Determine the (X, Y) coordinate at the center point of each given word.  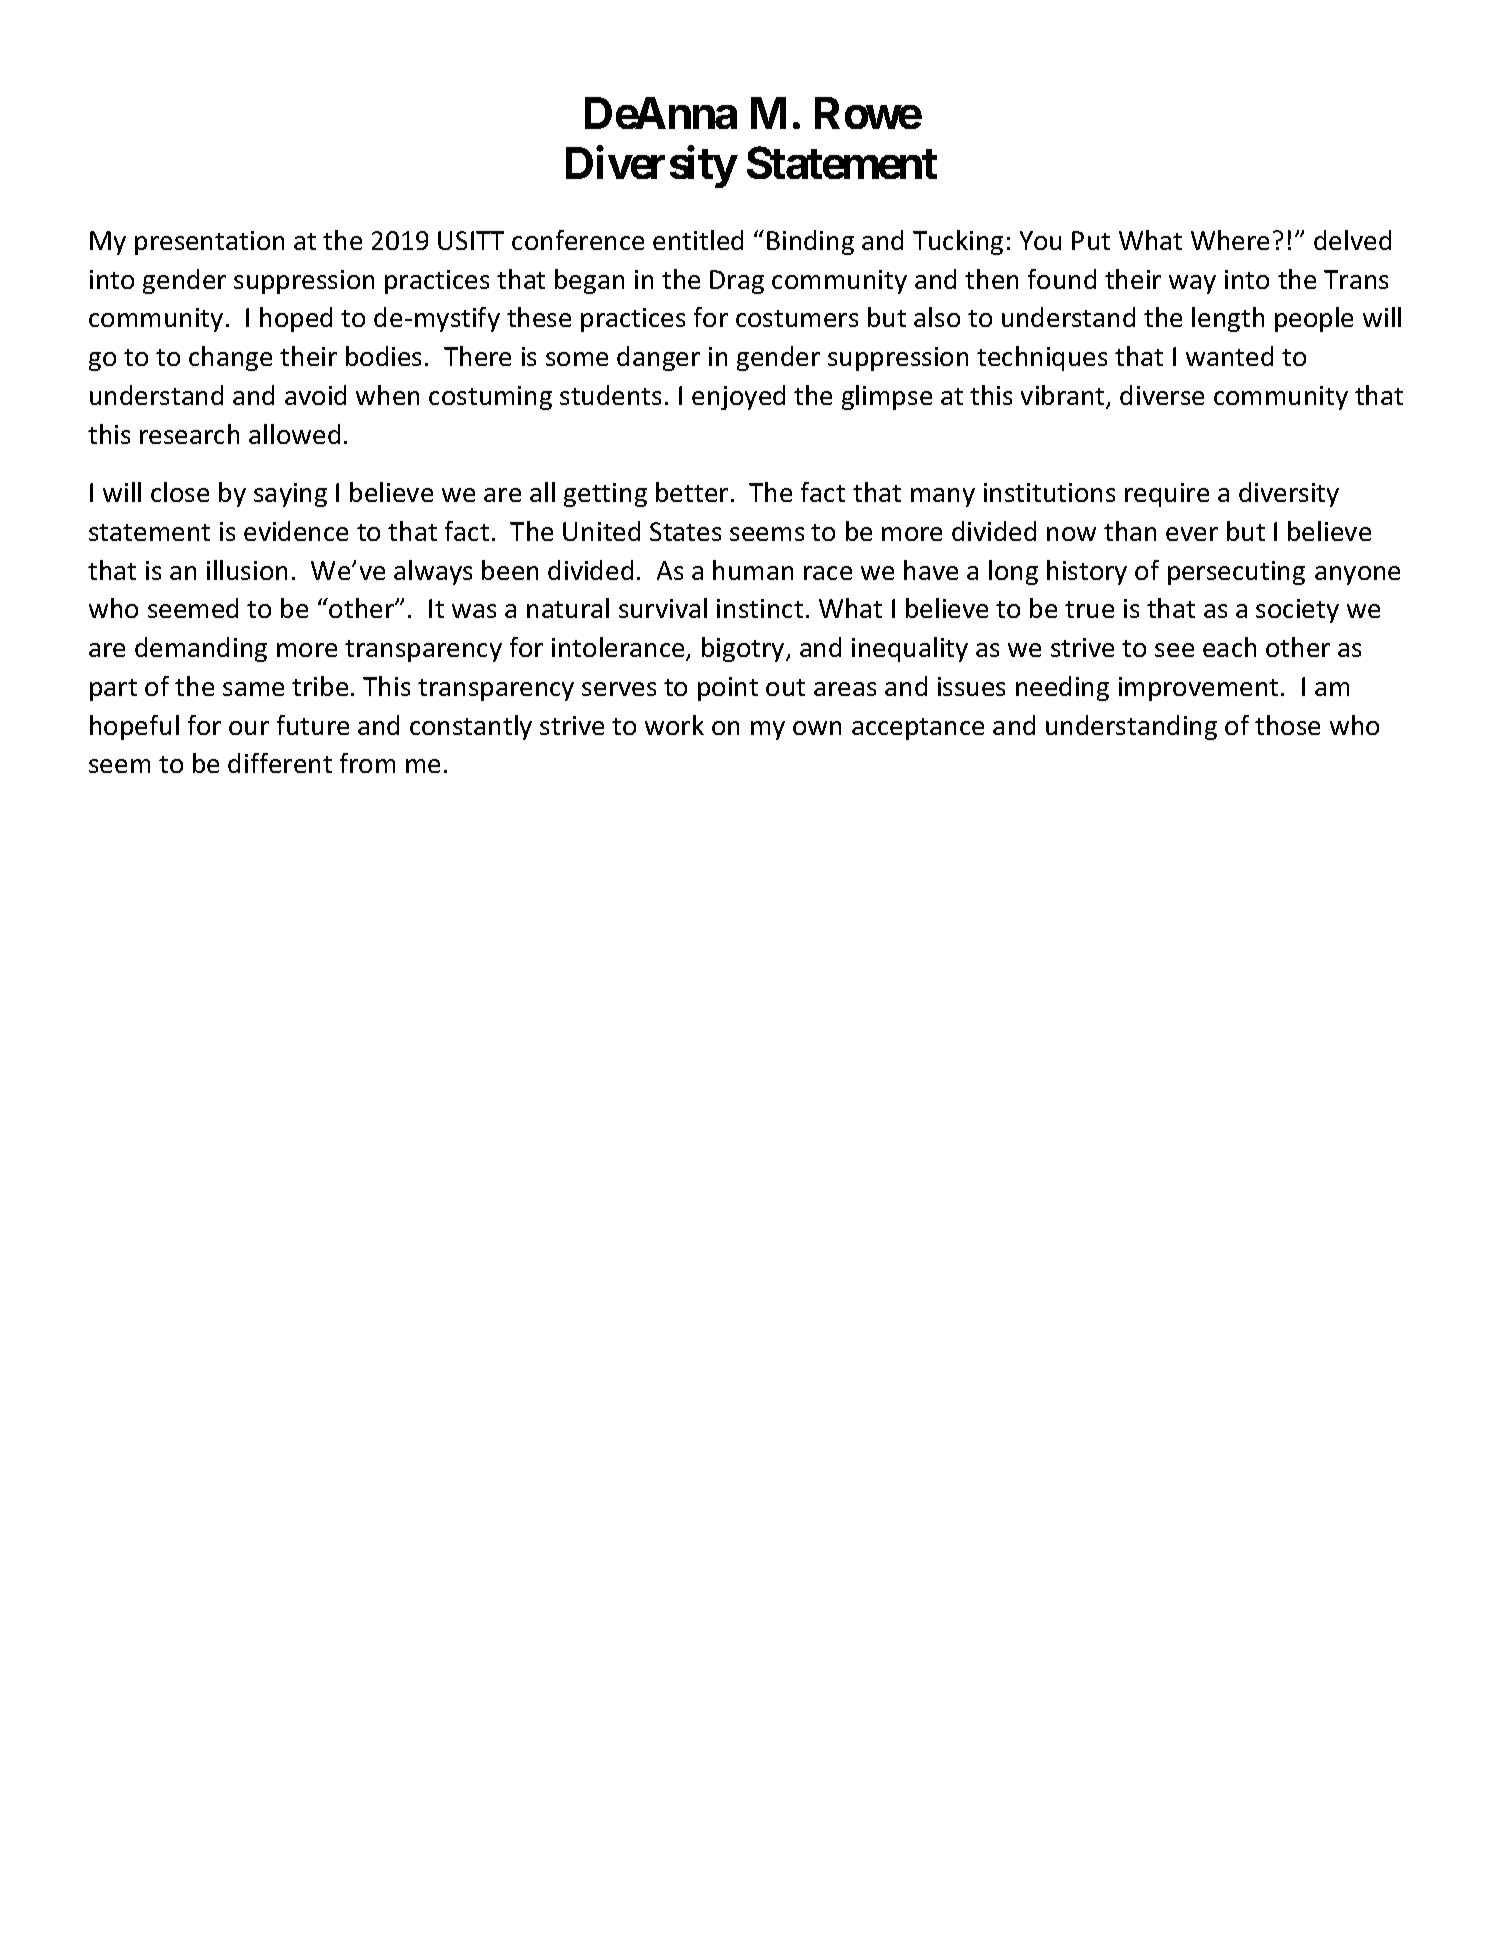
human (753, 570)
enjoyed (738, 397)
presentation (209, 243)
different (280, 763)
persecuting (1236, 573)
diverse (1162, 395)
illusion (247, 570)
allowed (294, 434)
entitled (698, 240)
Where (1230, 240)
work (674, 725)
